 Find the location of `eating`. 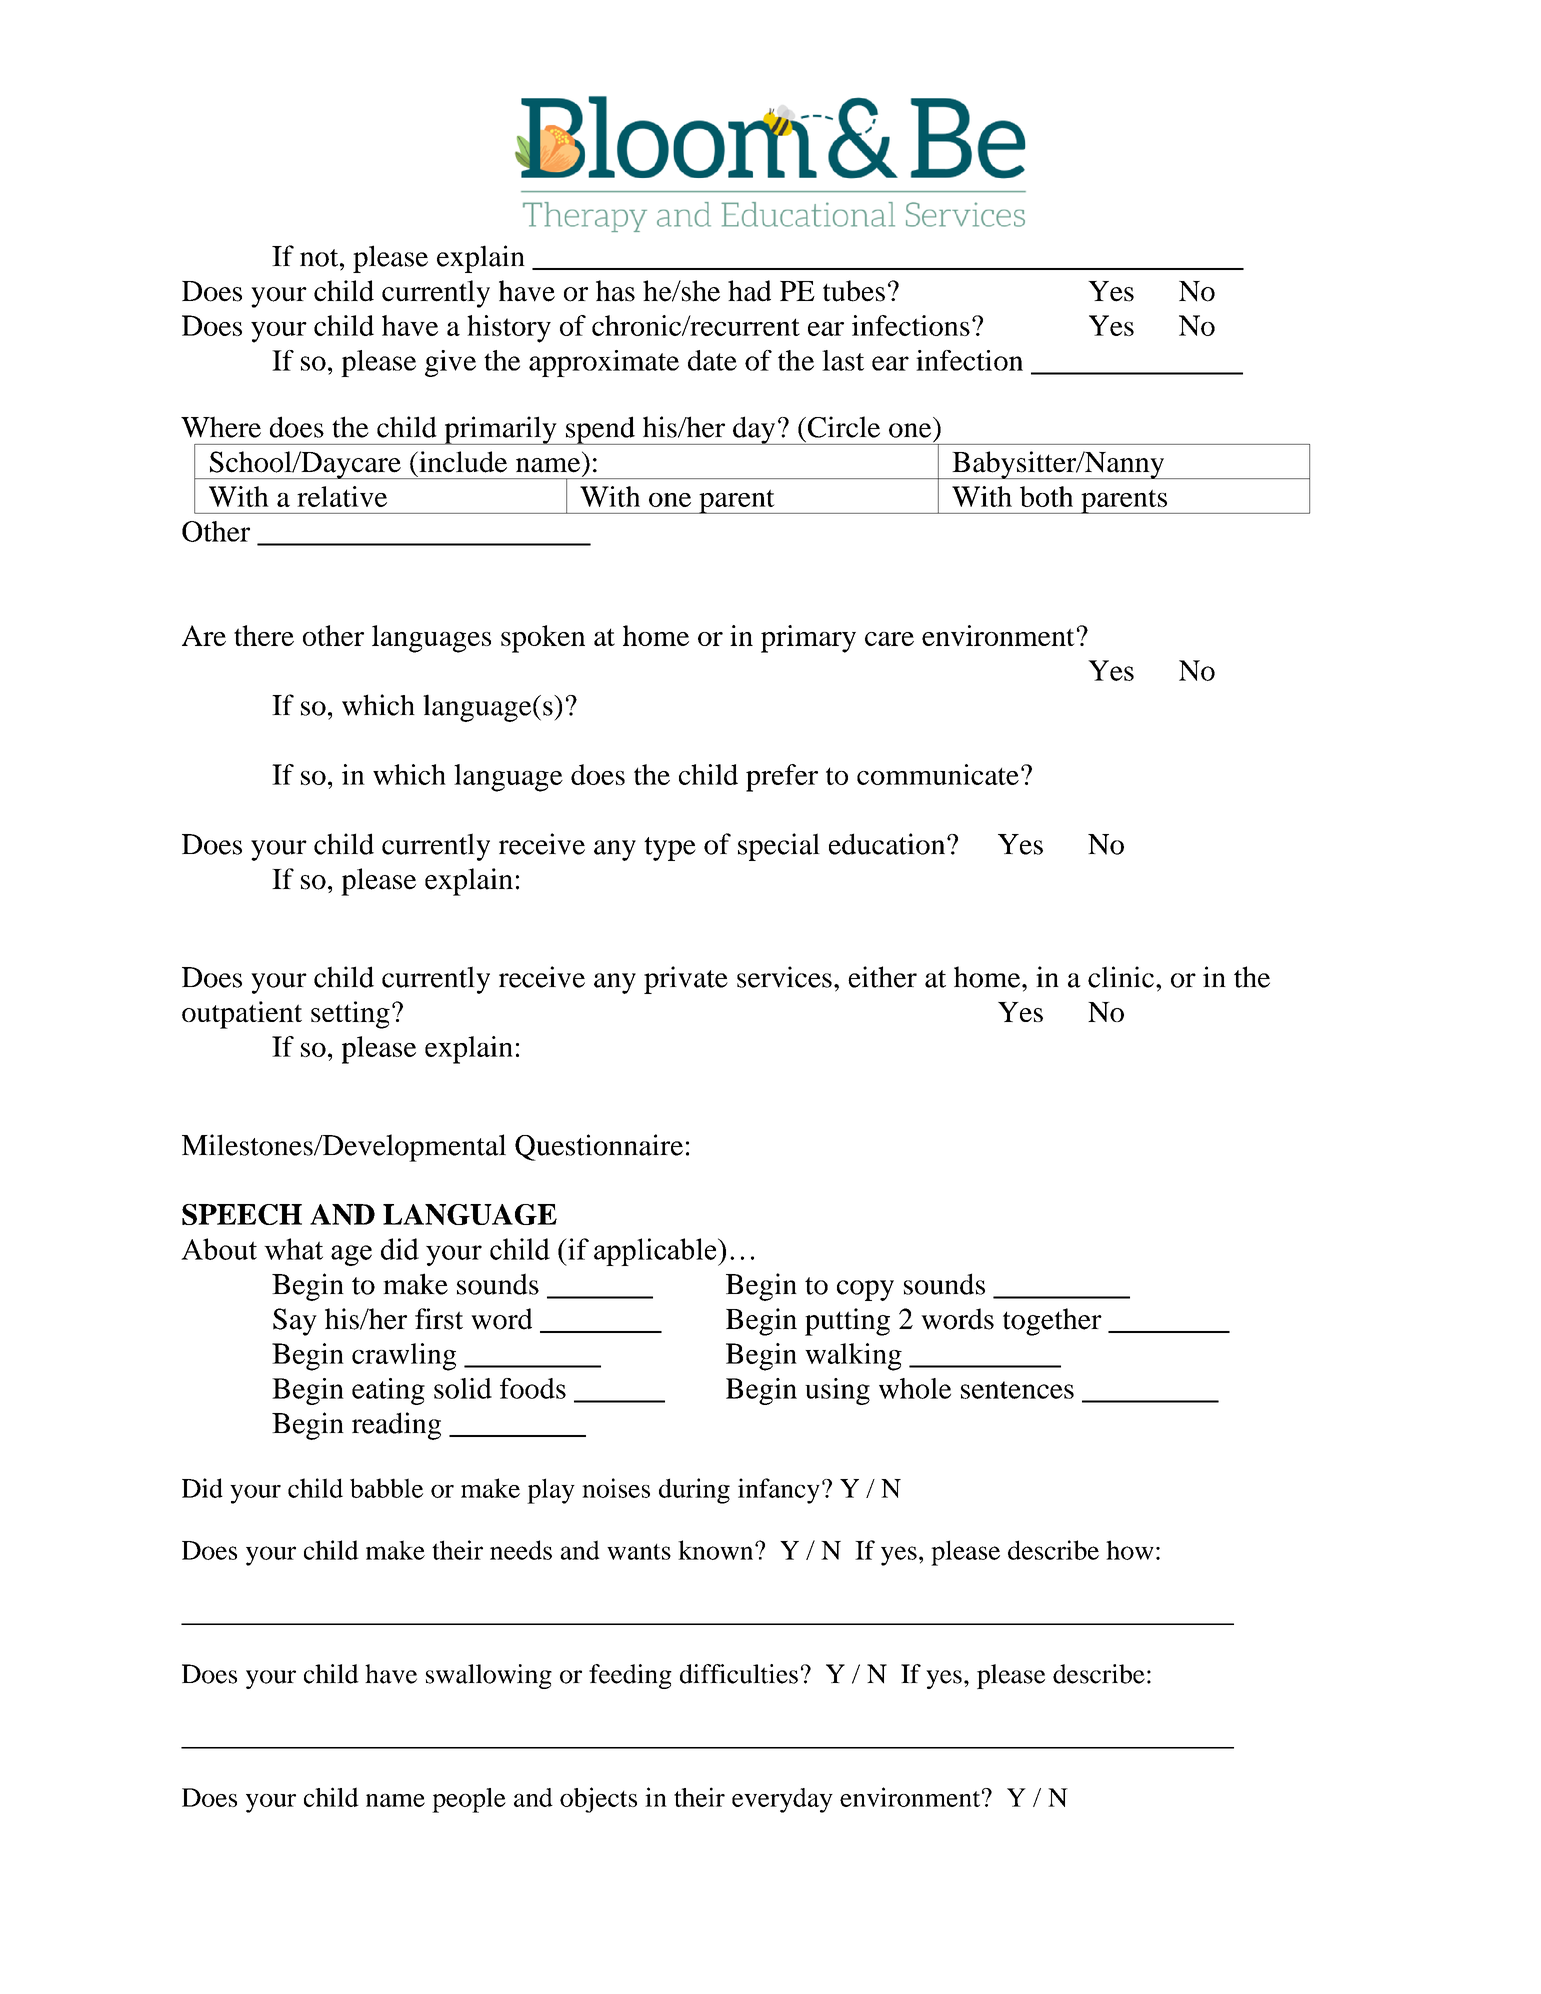

eating is located at coordinates (388, 1391).
